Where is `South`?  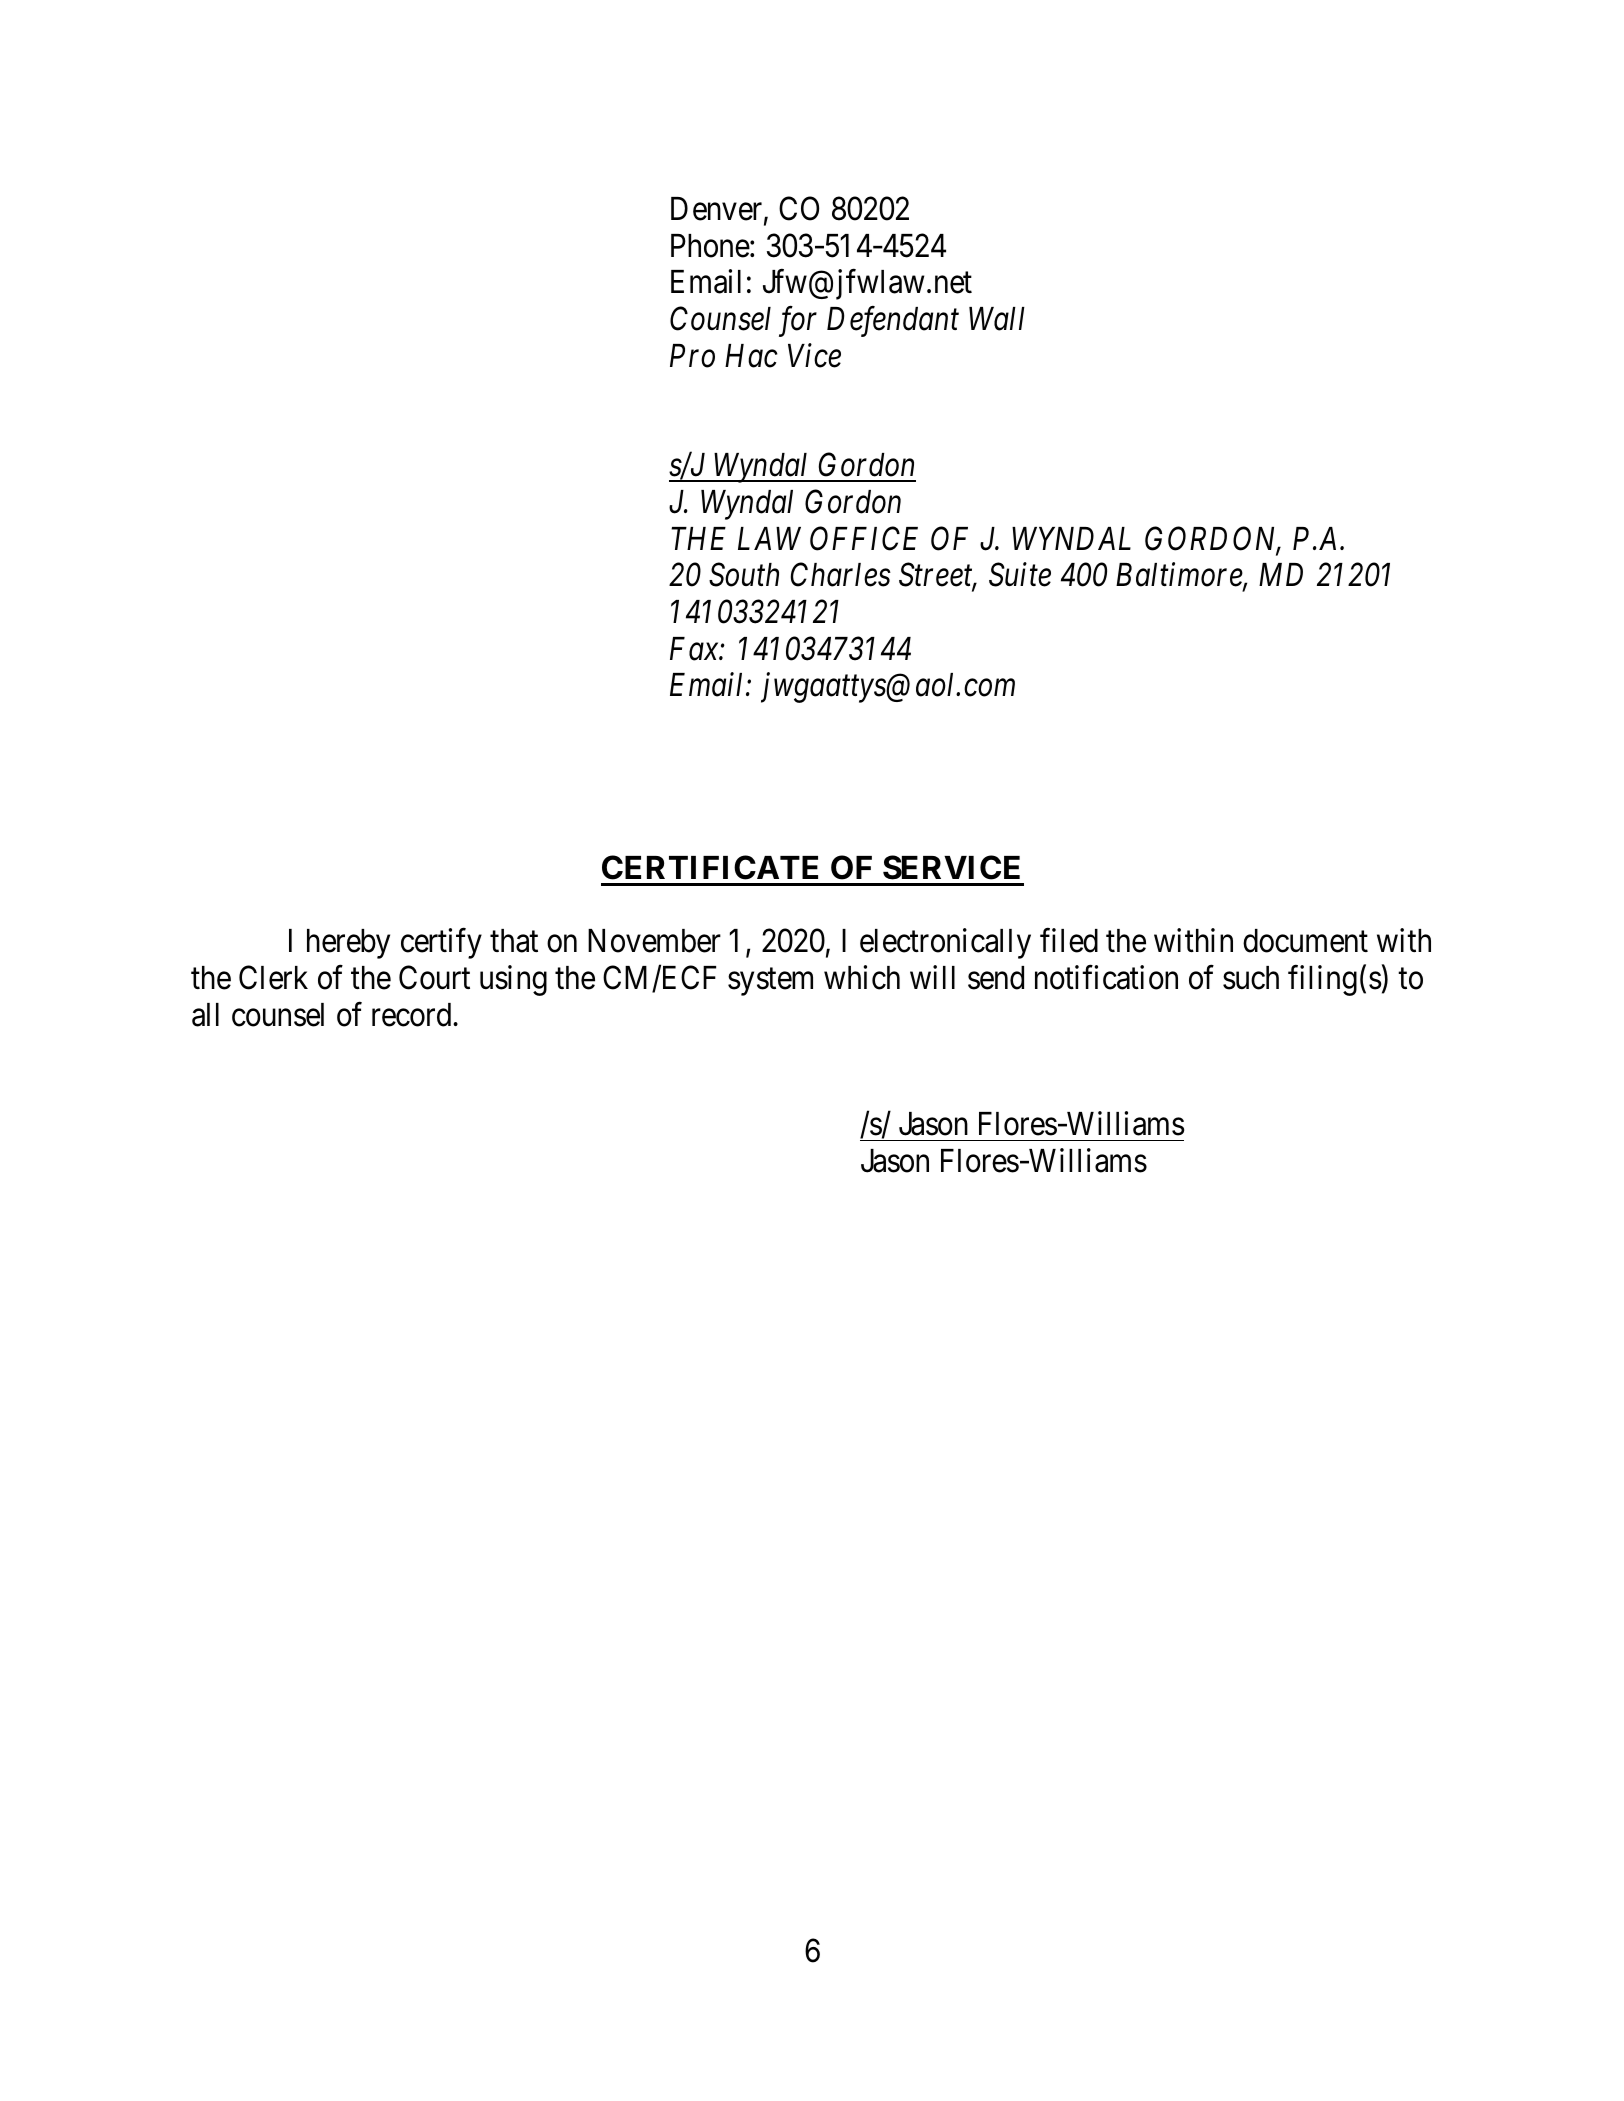
South is located at coordinates (744, 575).
